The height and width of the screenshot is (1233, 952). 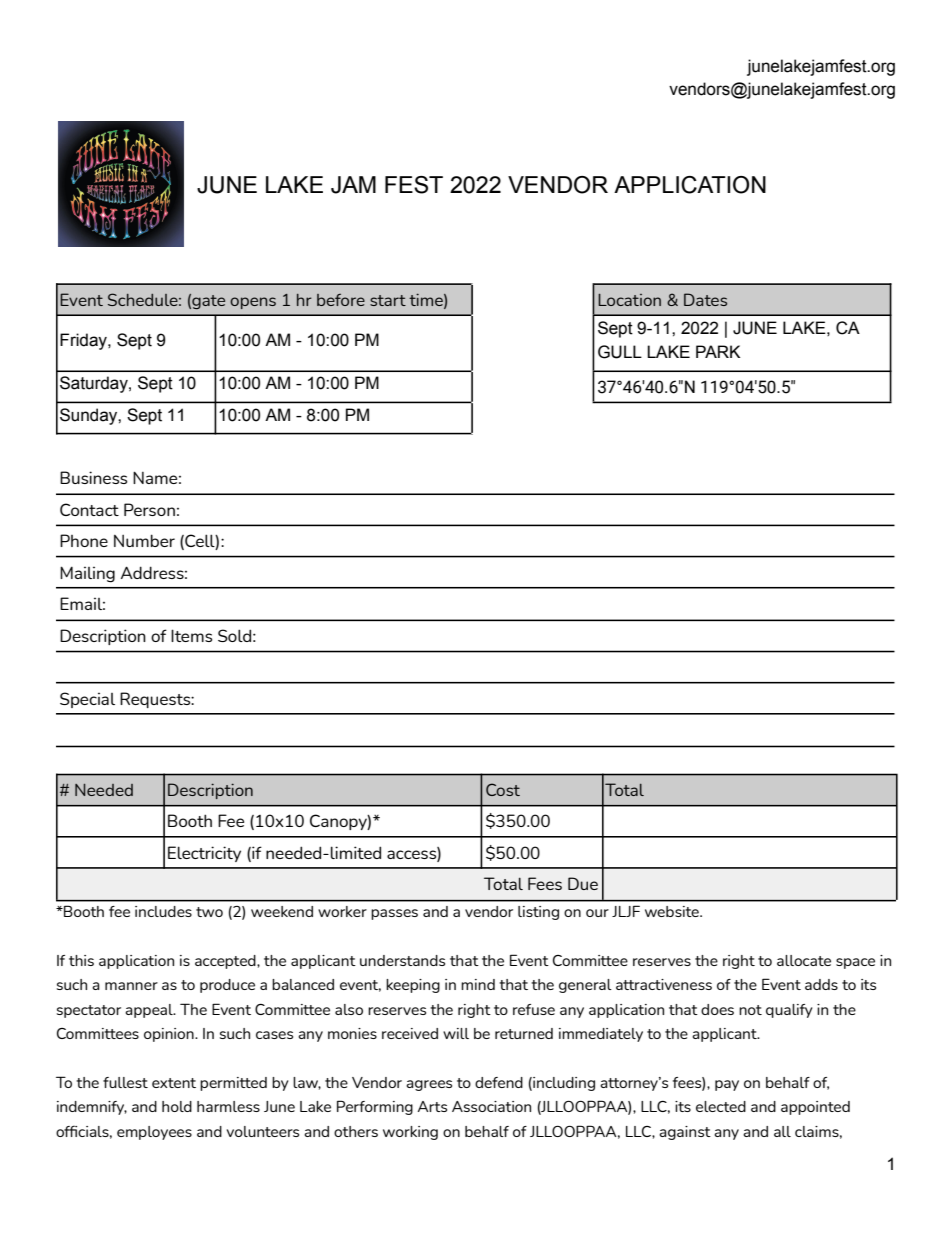 What do you see at coordinates (718, 351) in the screenshot?
I see `PARK` at bounding box center [718, 351].
